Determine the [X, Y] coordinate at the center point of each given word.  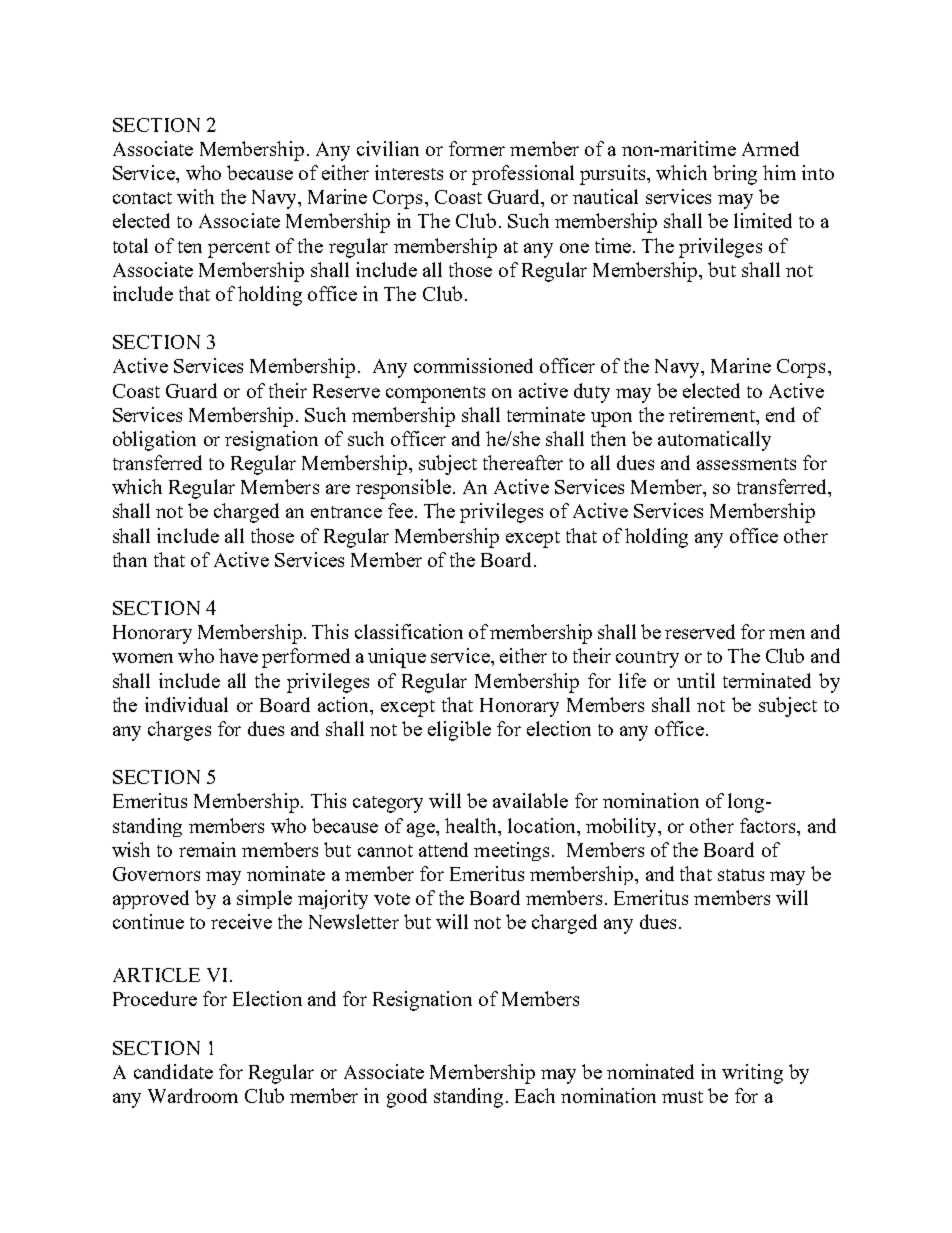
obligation [154, 441]
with [195, 196]
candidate [173, 1071]
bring [735, 175]
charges [179, 731]
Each [535, 1095]
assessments [746, 464]
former [477, 148]
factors [769, 825]
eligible [459, 731]
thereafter [523, 462]
